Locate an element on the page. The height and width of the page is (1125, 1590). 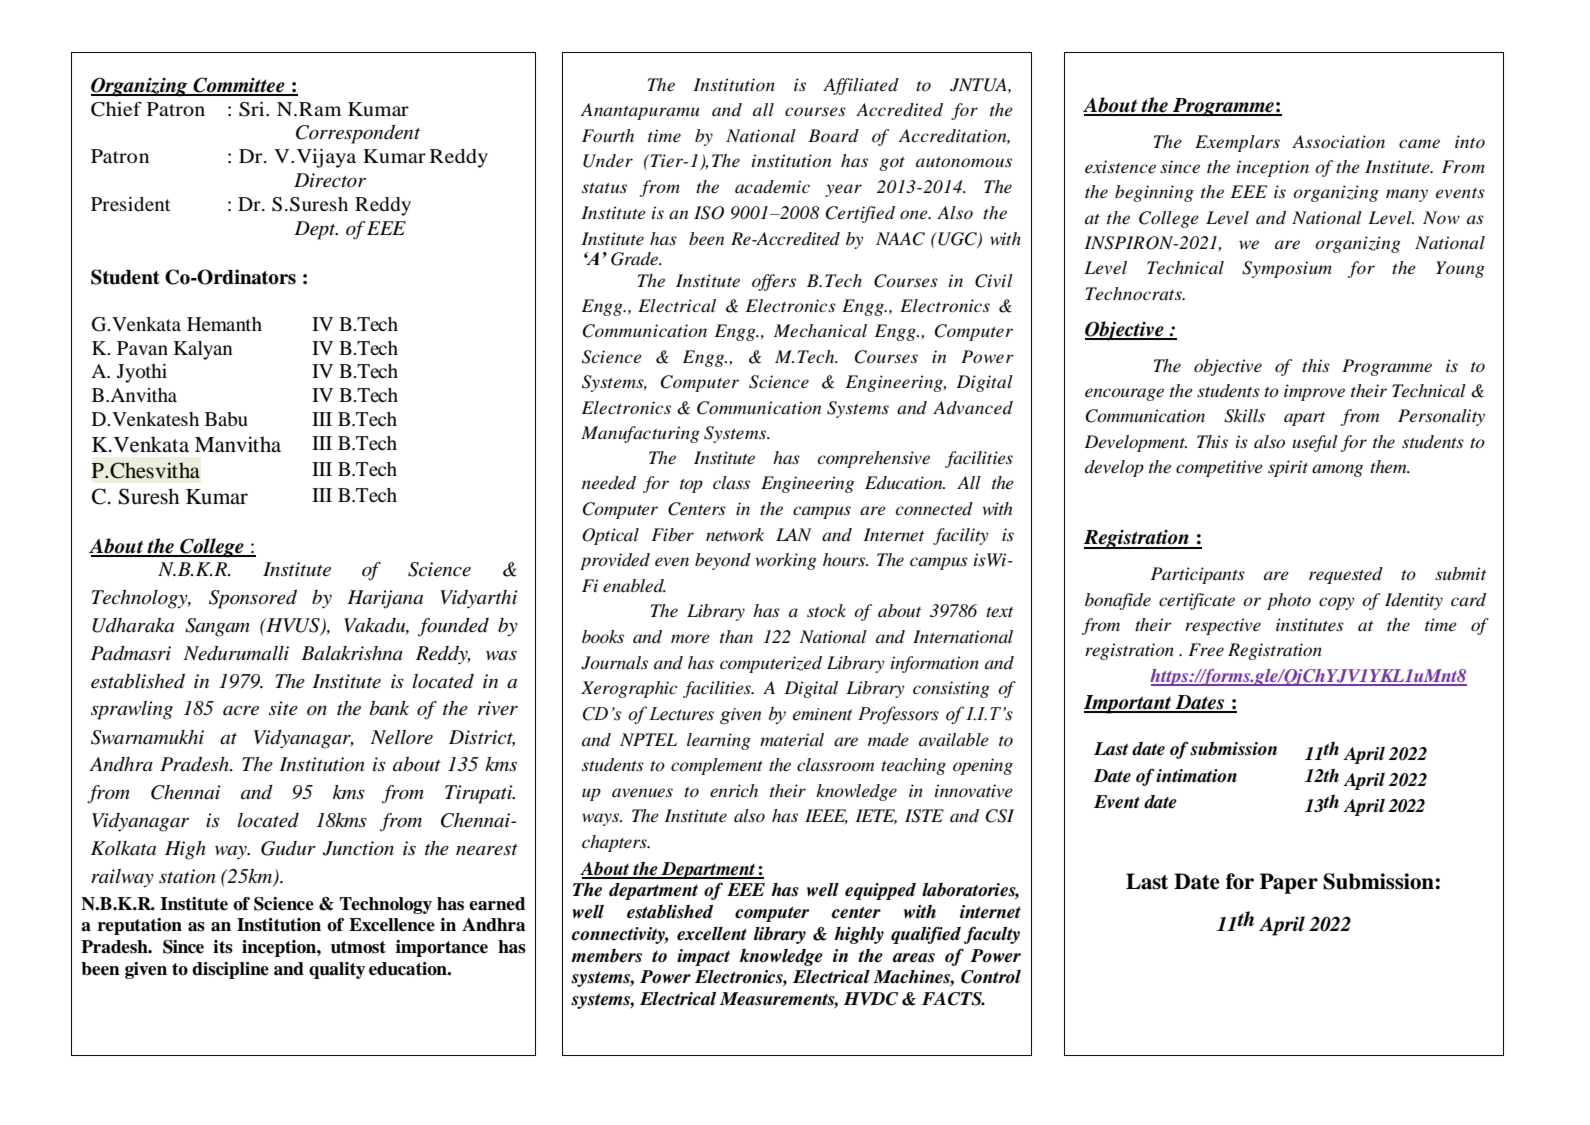
Board is located at coordinates (833, 136).
